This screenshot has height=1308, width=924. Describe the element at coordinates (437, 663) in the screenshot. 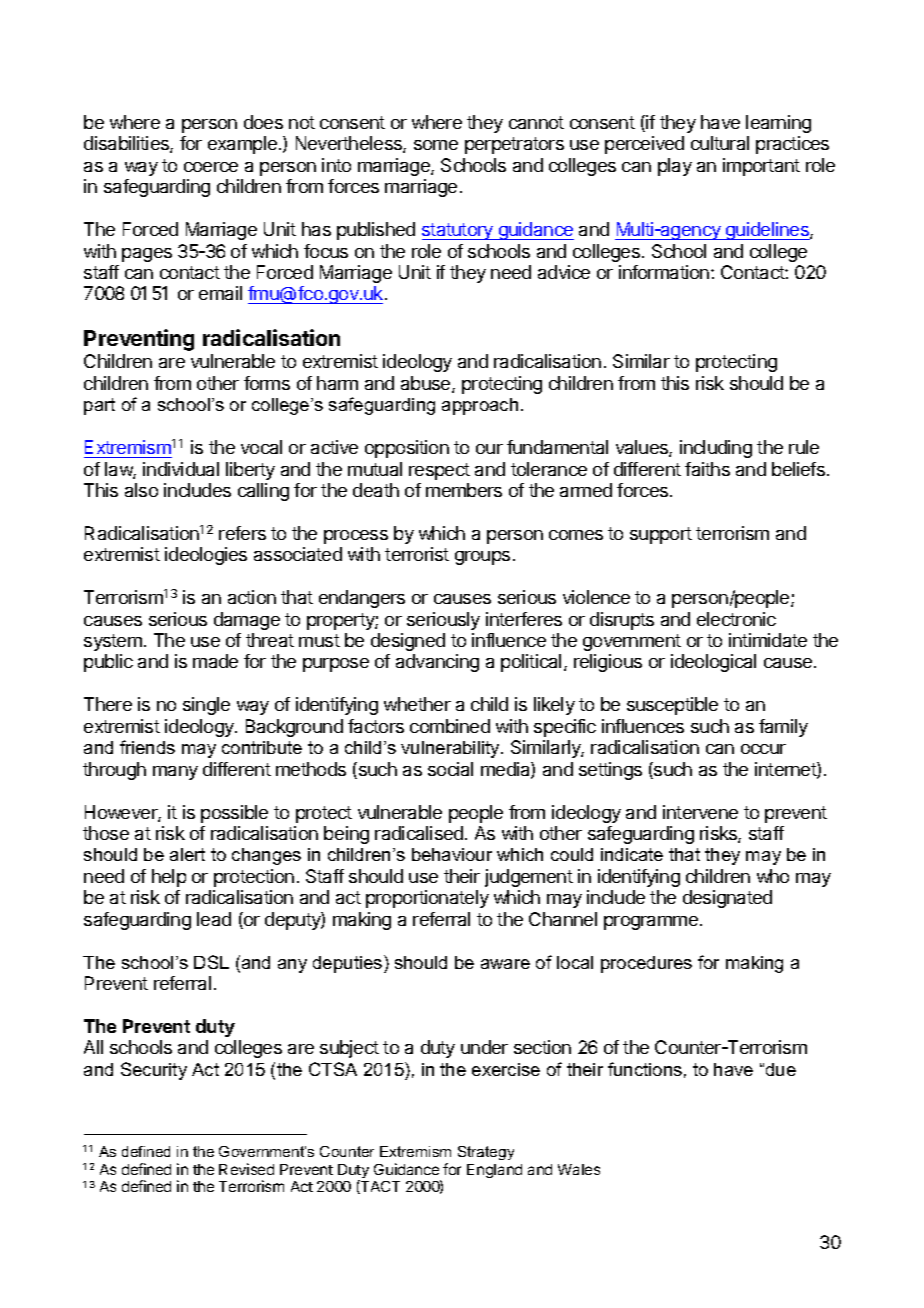

I see `advancing` at that location.
